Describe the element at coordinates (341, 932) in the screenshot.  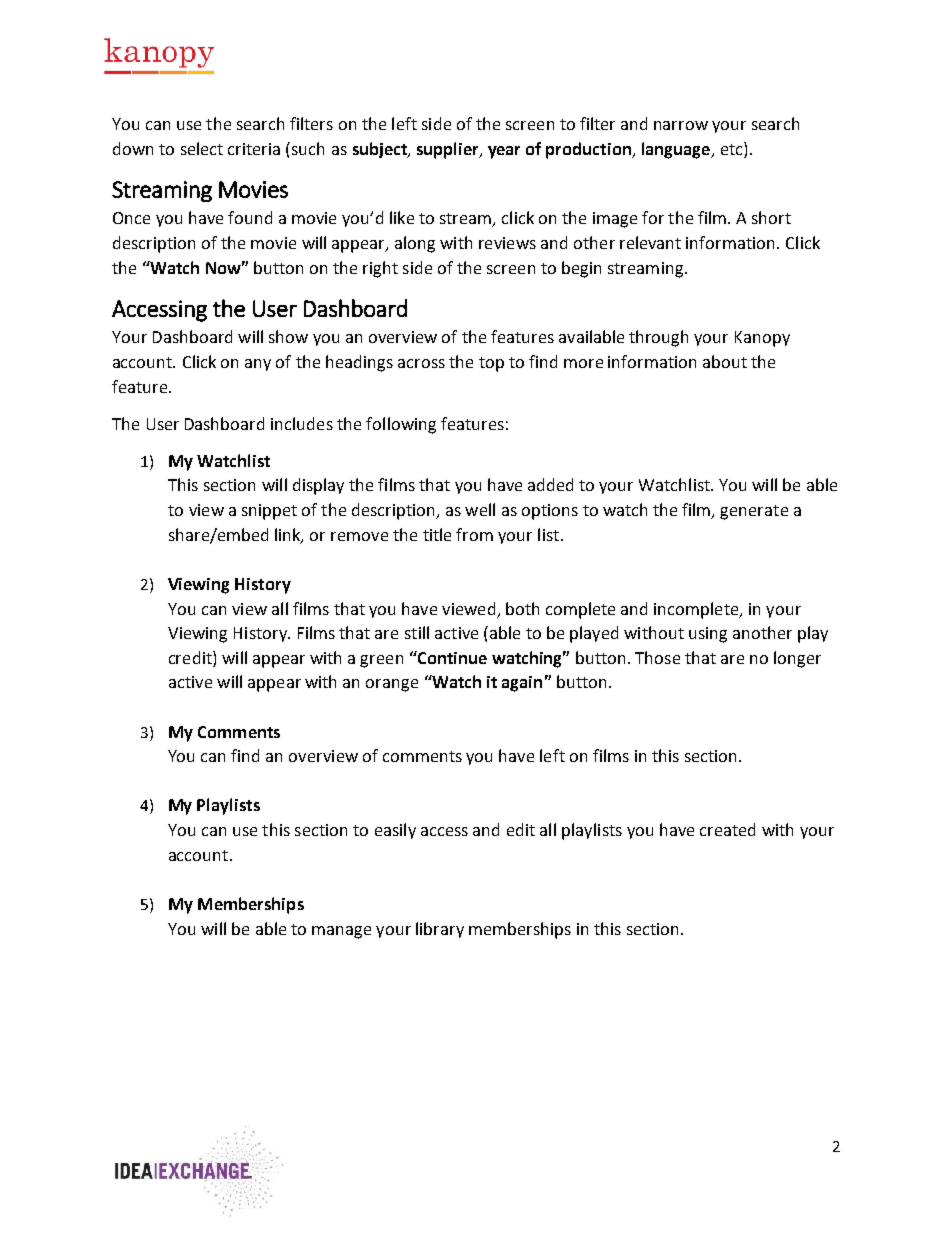
I see `manage` at that location.
